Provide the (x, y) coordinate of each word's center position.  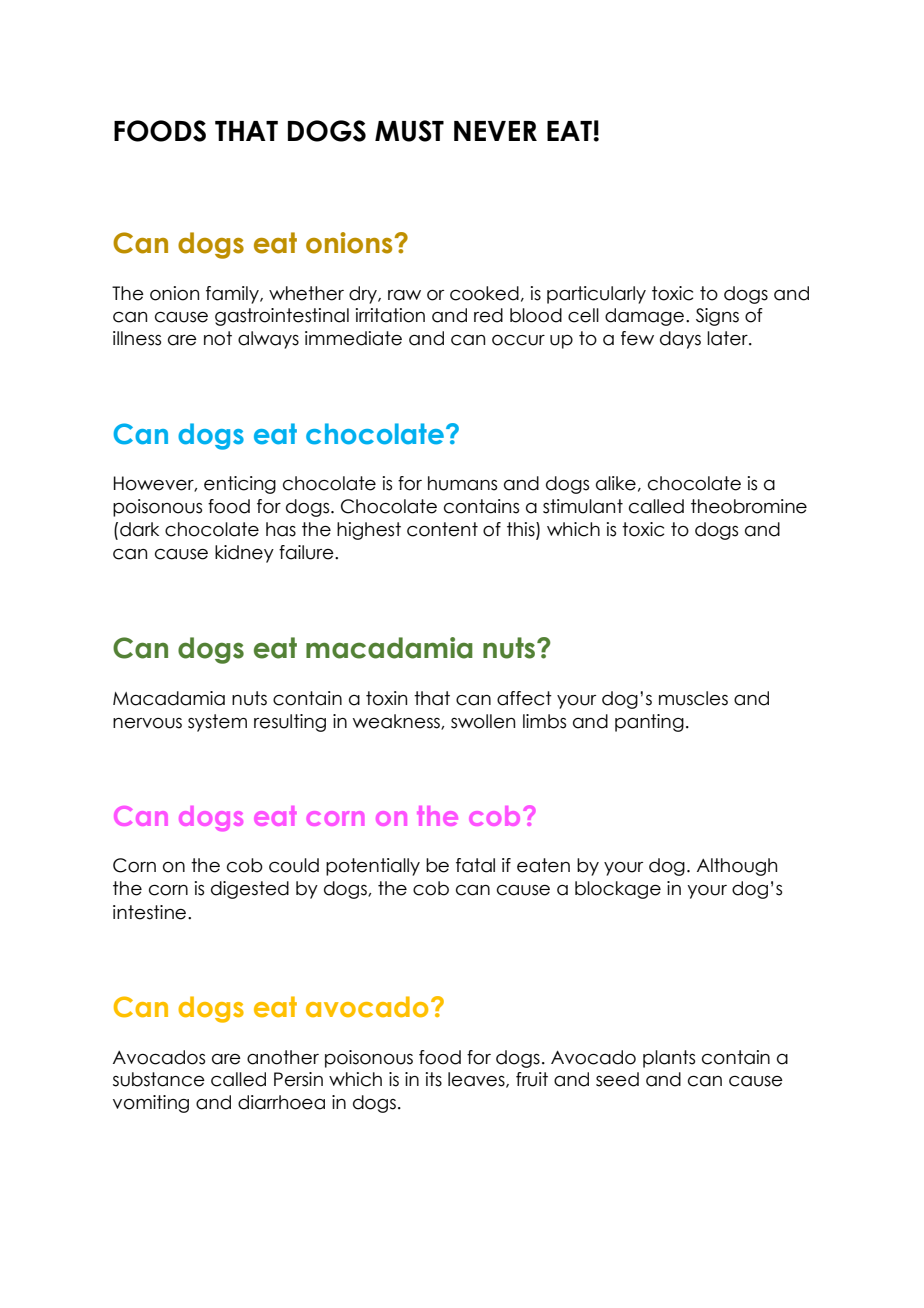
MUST (409, 131)
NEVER (495, 131)
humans (462, 483)
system (217, 723)
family (233, 295)
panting (649, 723)
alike (616, 483)
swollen (483, 721)
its (434, 1079)
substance (159, 1079)
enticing (240, 485)
